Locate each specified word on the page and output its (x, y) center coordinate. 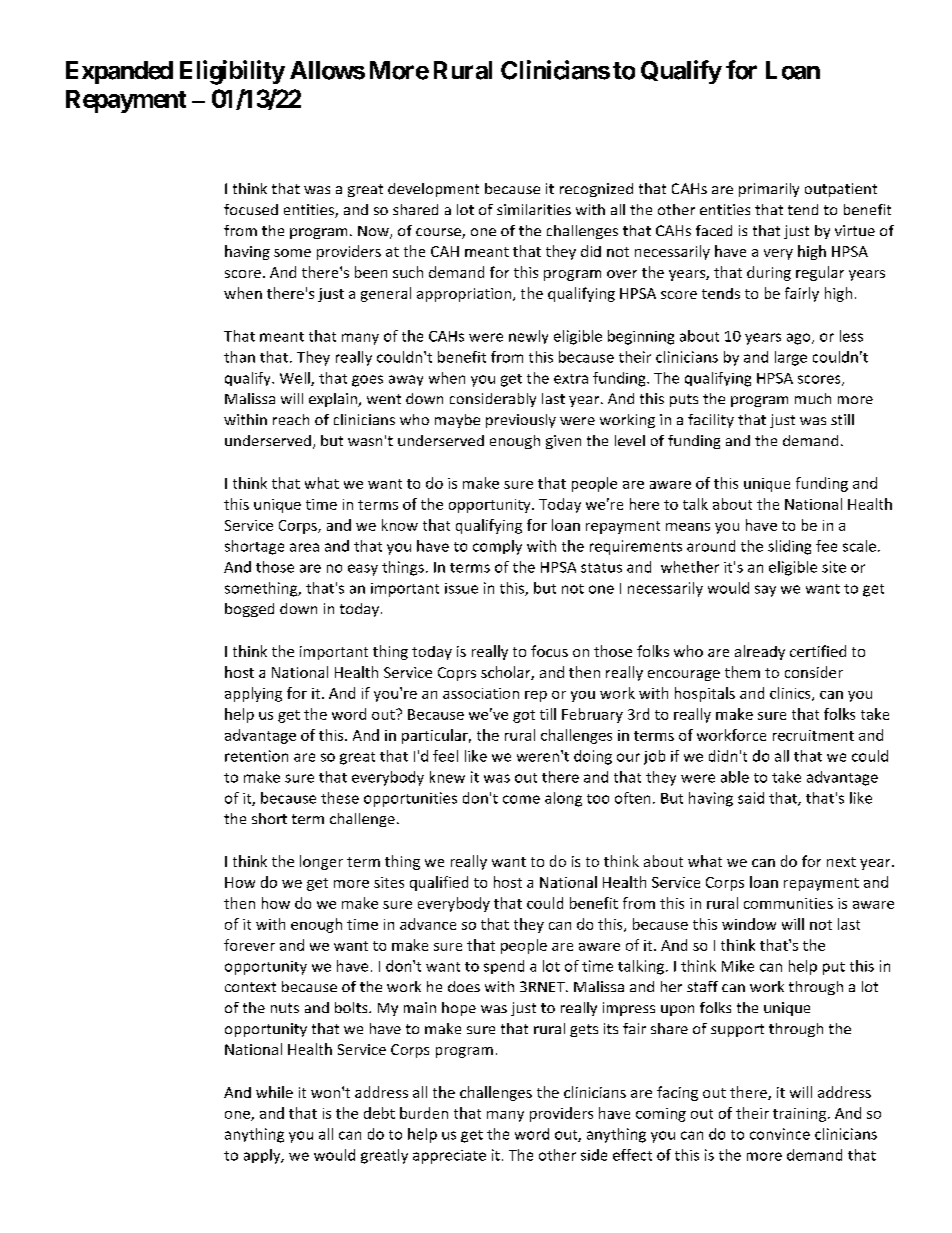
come (521, 799)
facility (711, 421)
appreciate (449, 1157)
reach (291, 419)
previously (521, 421)
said (751, 798)
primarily (769, 190)
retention (256, 756)
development (433, 190)
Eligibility (232, 72)
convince (780, 1134)
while (274, 1092)
